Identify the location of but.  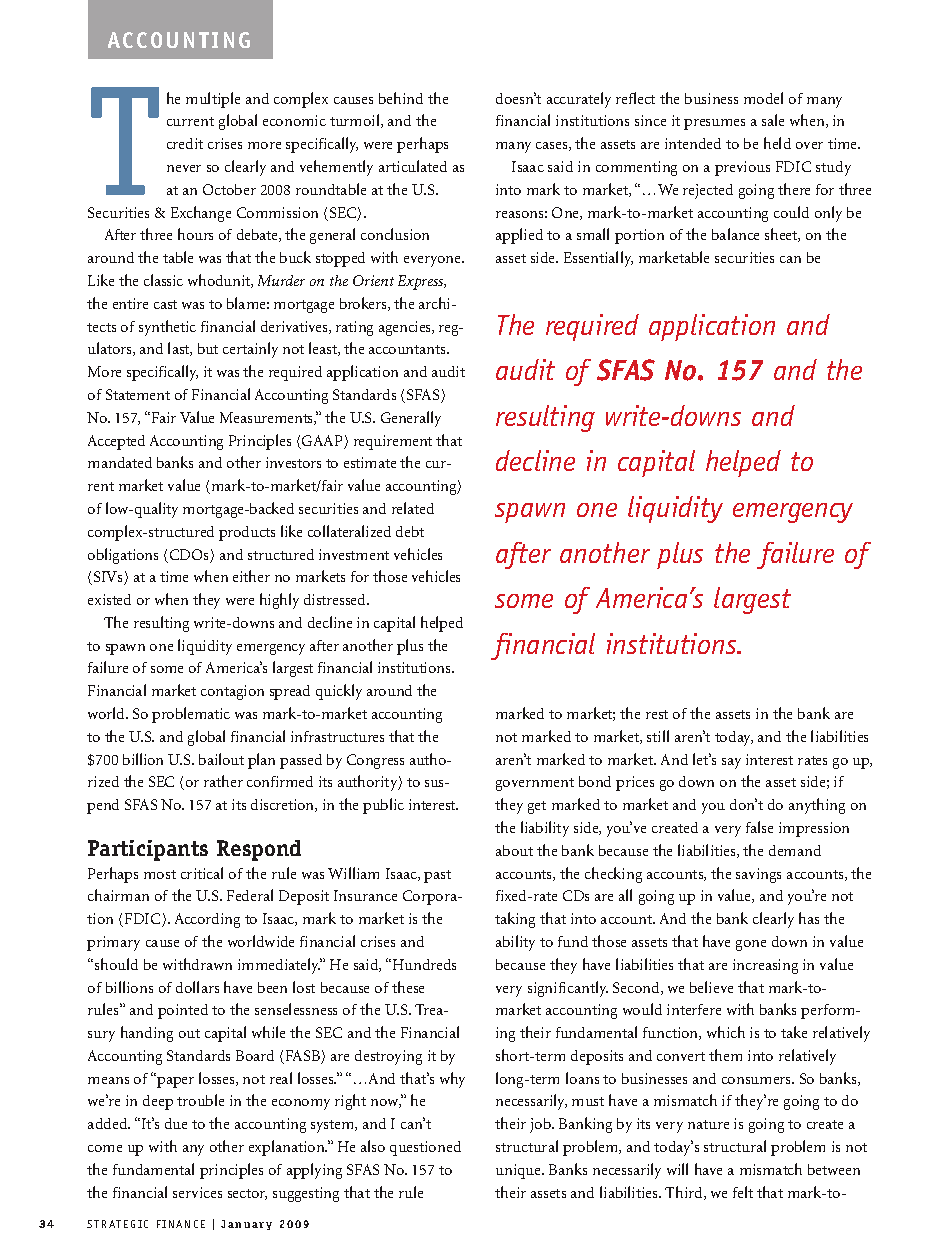
(208, 348).
